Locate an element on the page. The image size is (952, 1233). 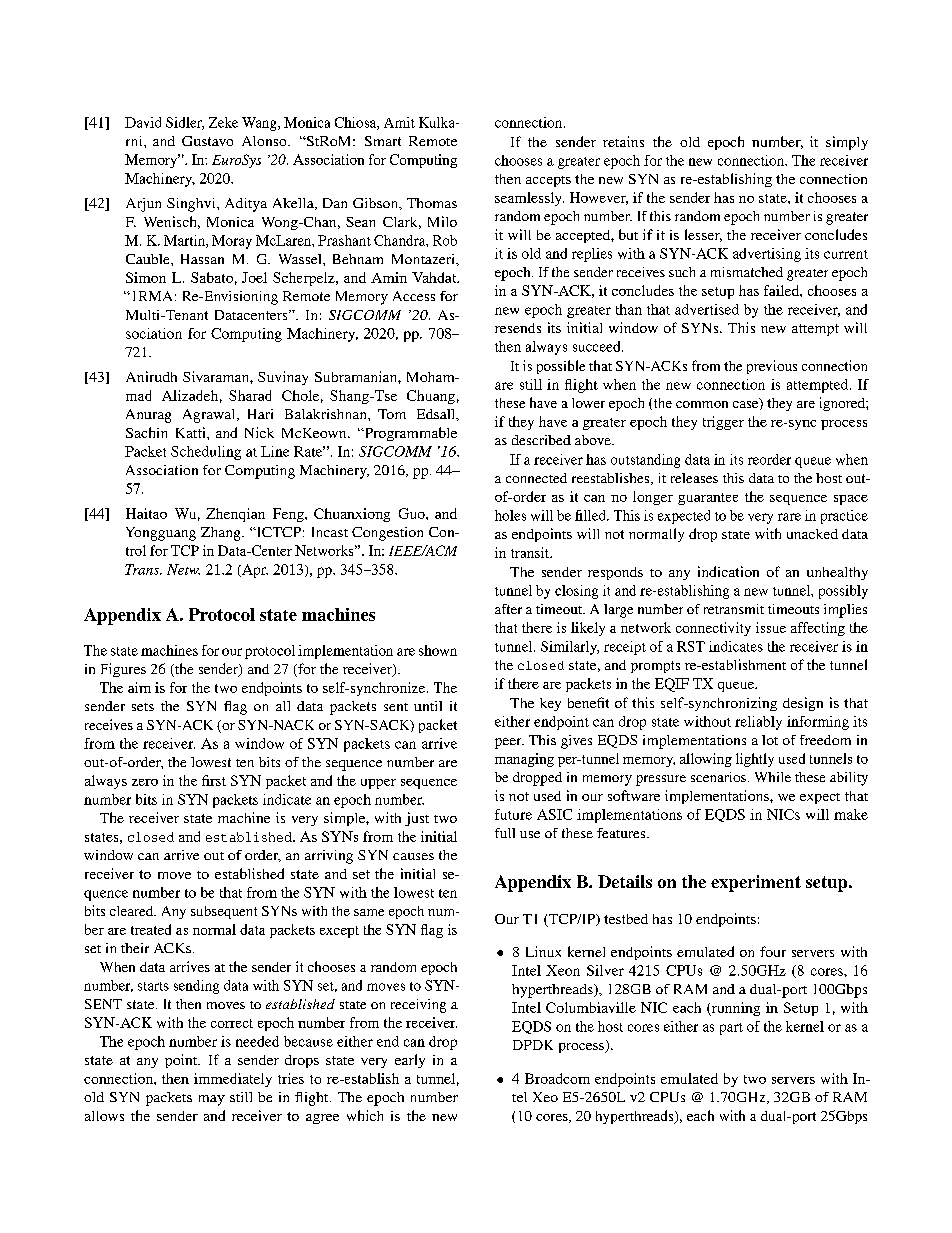
may is located at coordinates (212, 1100).
